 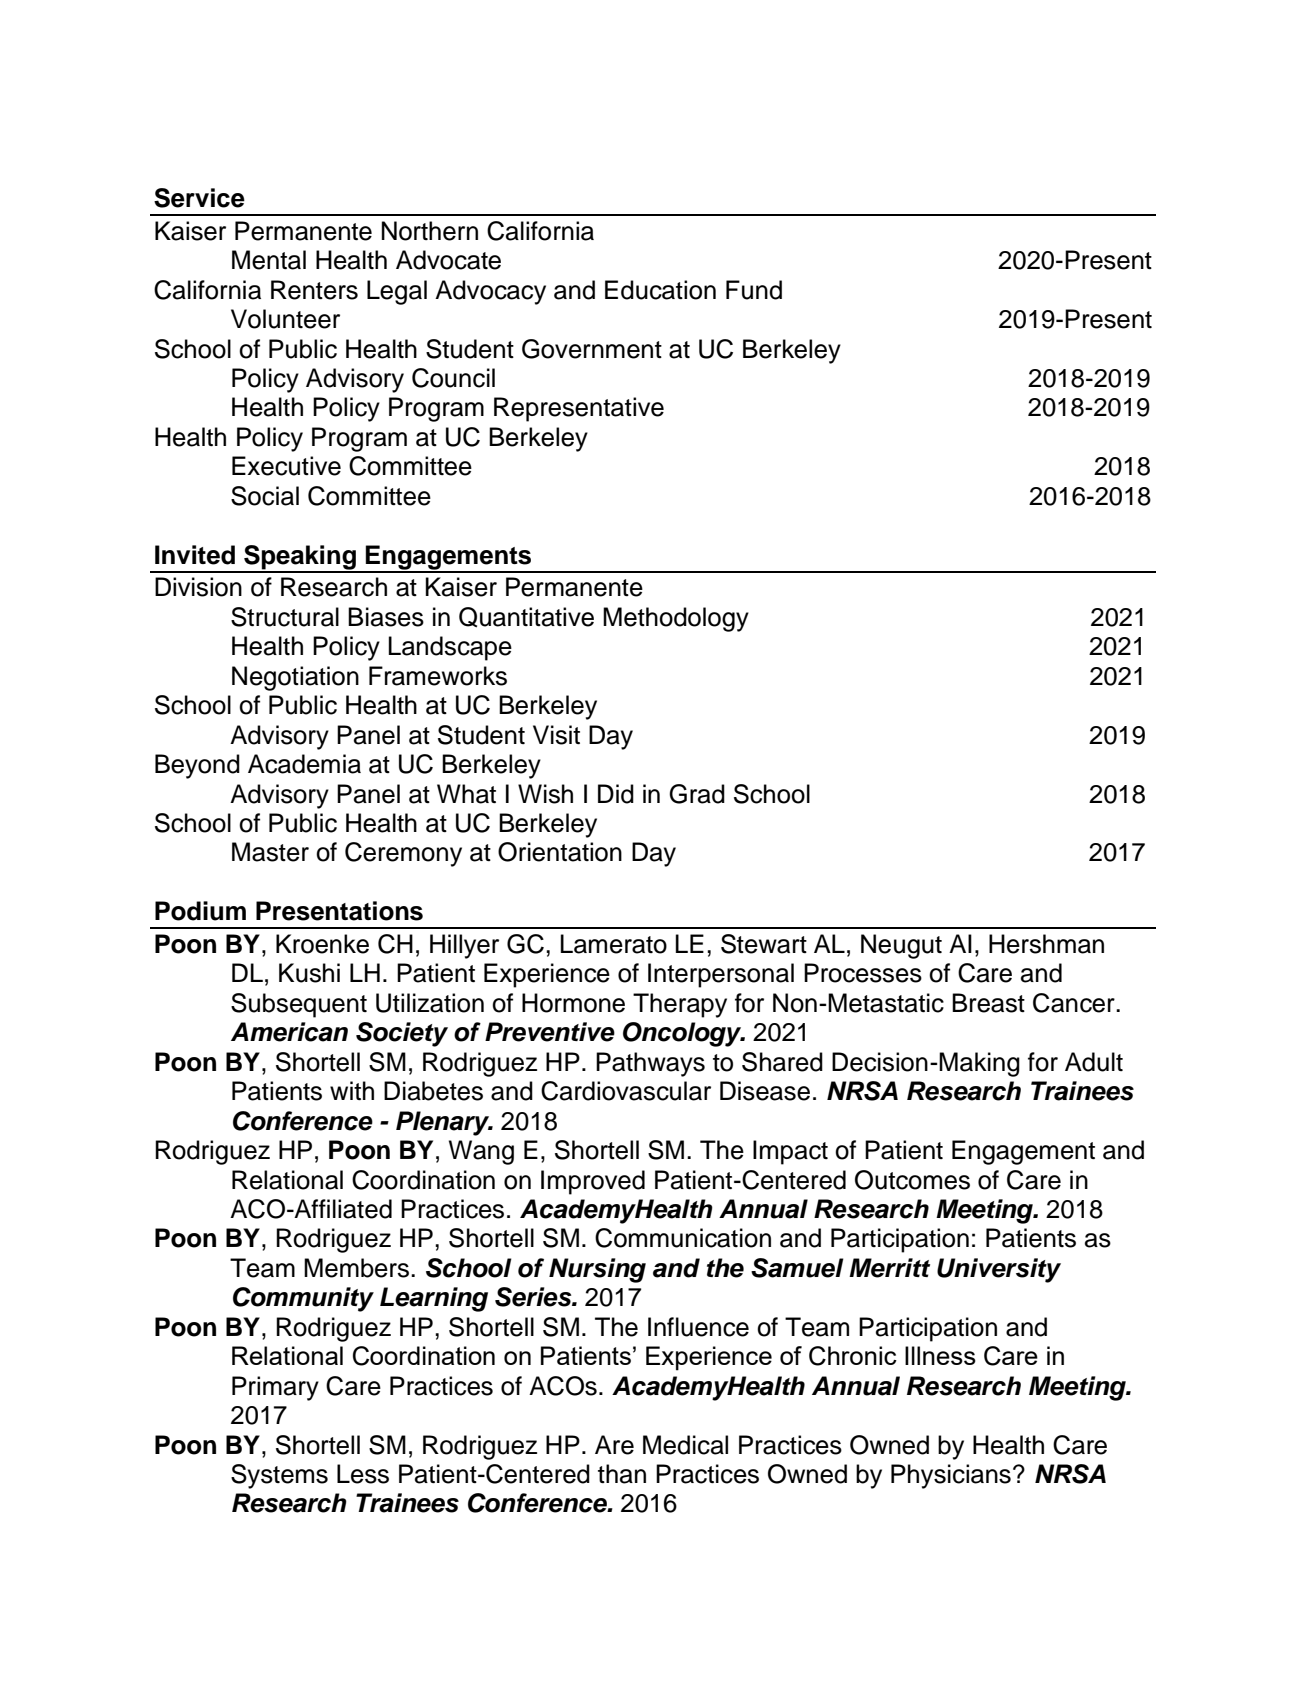 What do you see at coordinates (269, 260) in the screenshot?
I see `Mental` at bounding box center [269, 260].
